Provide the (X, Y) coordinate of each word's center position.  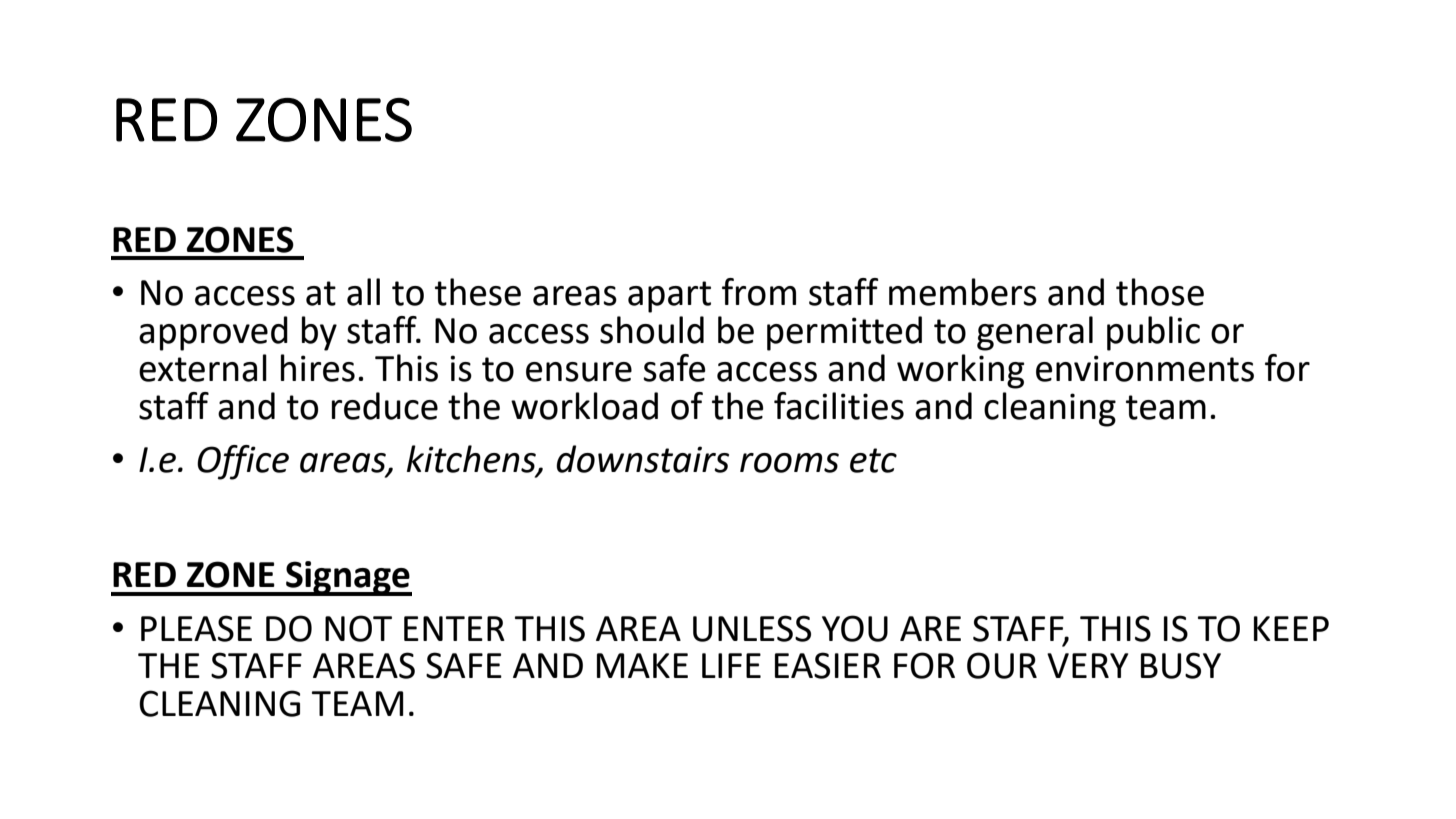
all (363, 292)
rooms (789, 463)
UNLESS (752, 628)
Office (243, 462)
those (1160, 292)
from (759, 292)
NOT (358, 628)
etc (873, 460)
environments (1145, 368)
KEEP (1291, 628)
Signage (348, 578)
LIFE (731, 665)
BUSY (1181, 665)
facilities (839, 406)
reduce (385, 406)
